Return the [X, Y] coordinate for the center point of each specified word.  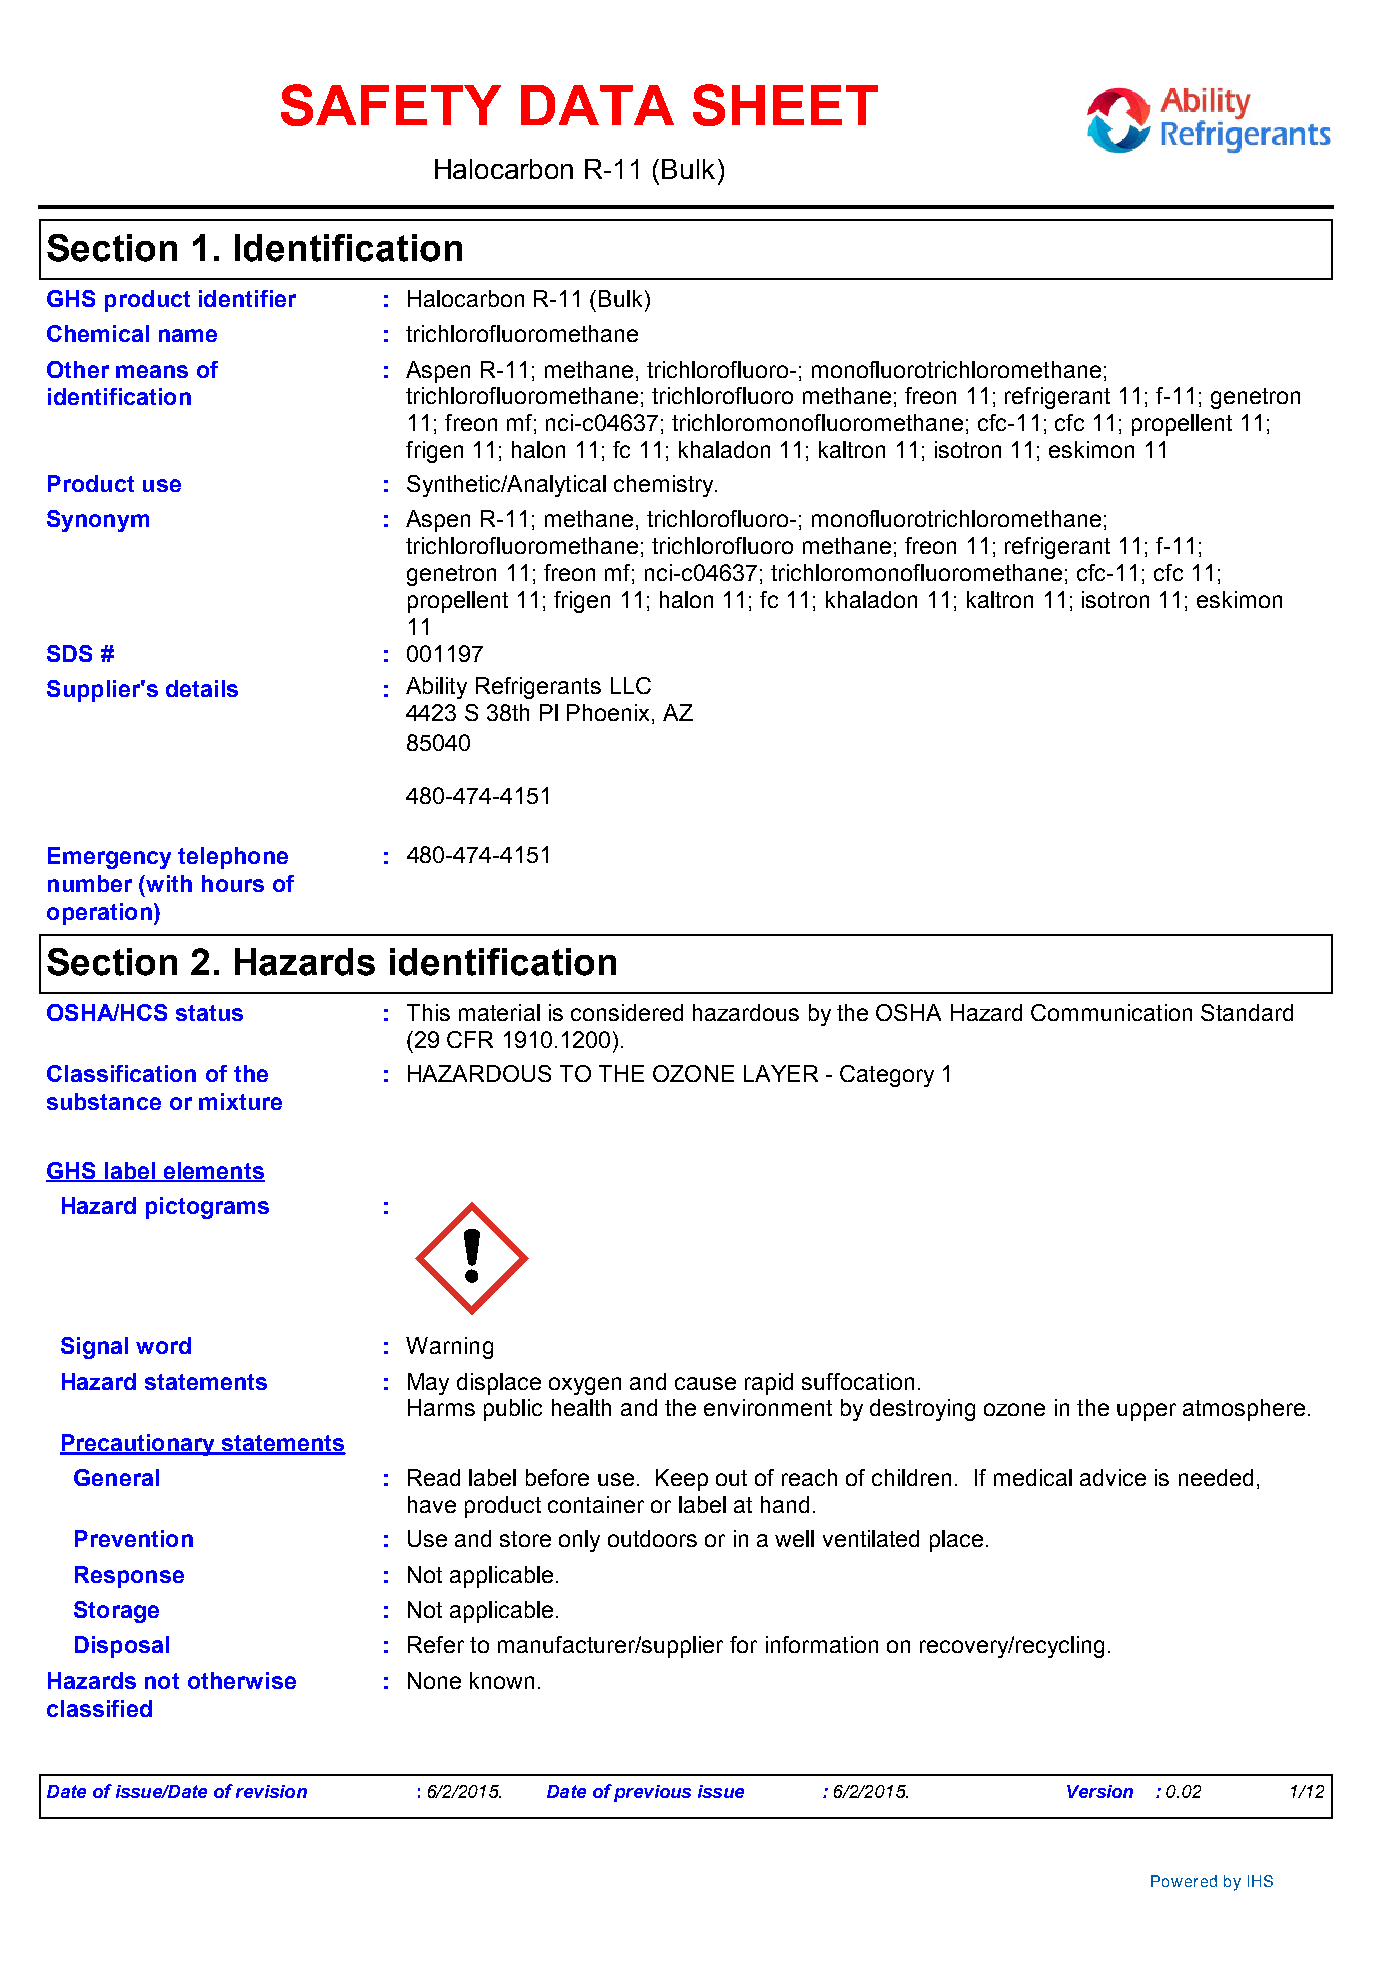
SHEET [785, 105]
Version [1100, 1791]
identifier [247, 298]
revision [271, 1791]
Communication [1111, 1012]
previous [652, 1793]
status [209, 1013]
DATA [597, 105]
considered [627, 1012]
